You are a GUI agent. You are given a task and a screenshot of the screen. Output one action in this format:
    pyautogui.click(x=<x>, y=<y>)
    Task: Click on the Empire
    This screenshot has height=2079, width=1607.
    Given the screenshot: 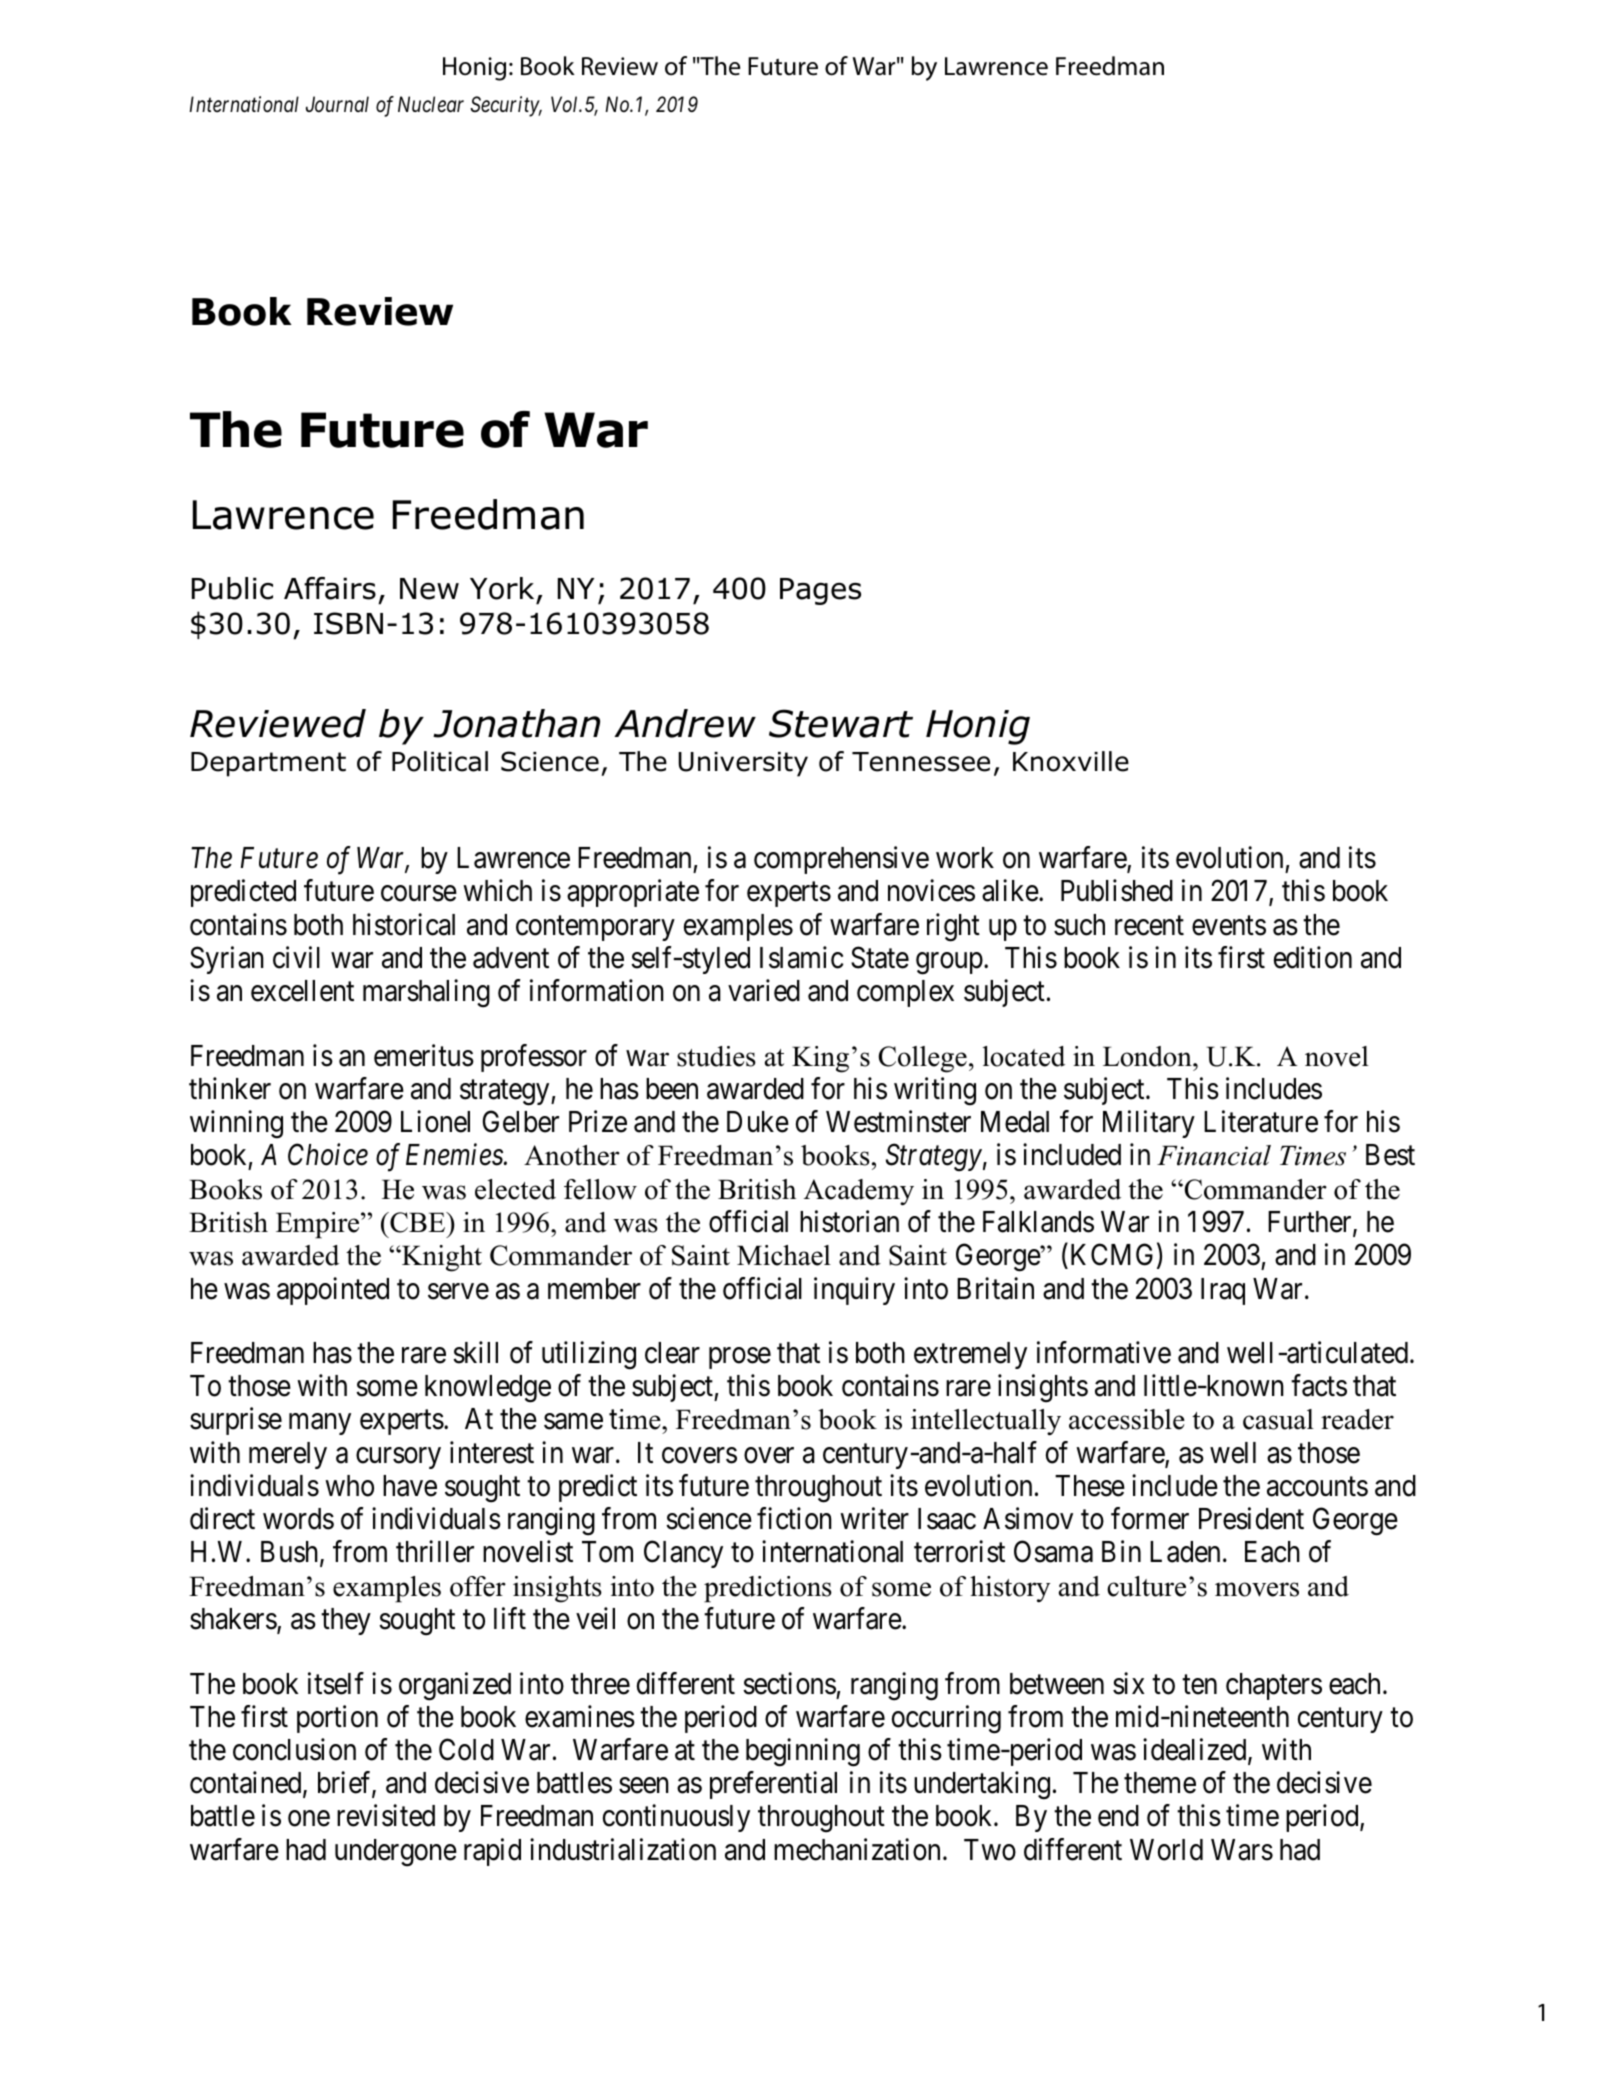 What is the action you would take?
    pyautogui.click(x=319, y=1225)
